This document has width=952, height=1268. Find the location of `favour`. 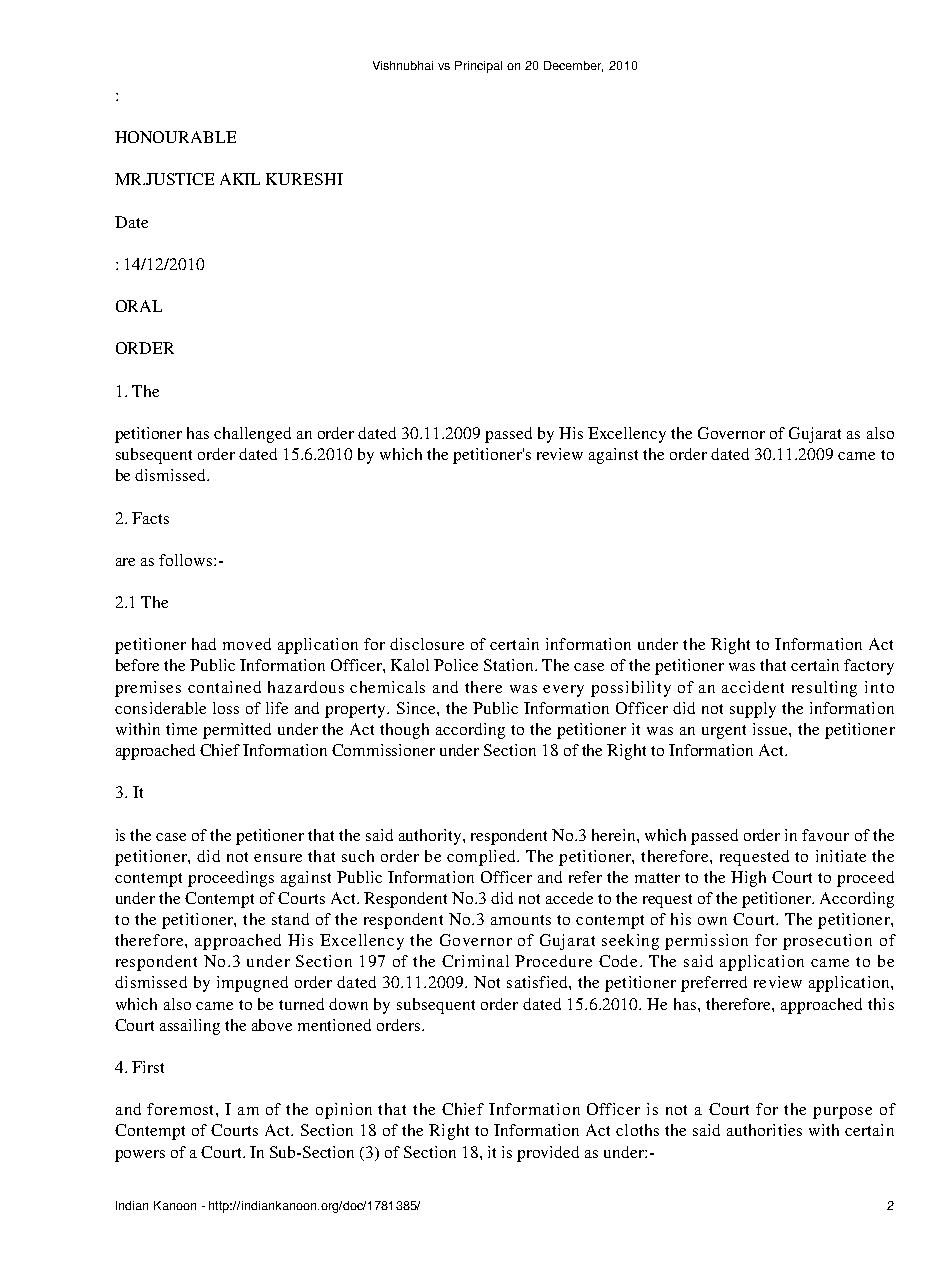

favour is located at coordinates (825, 835).
